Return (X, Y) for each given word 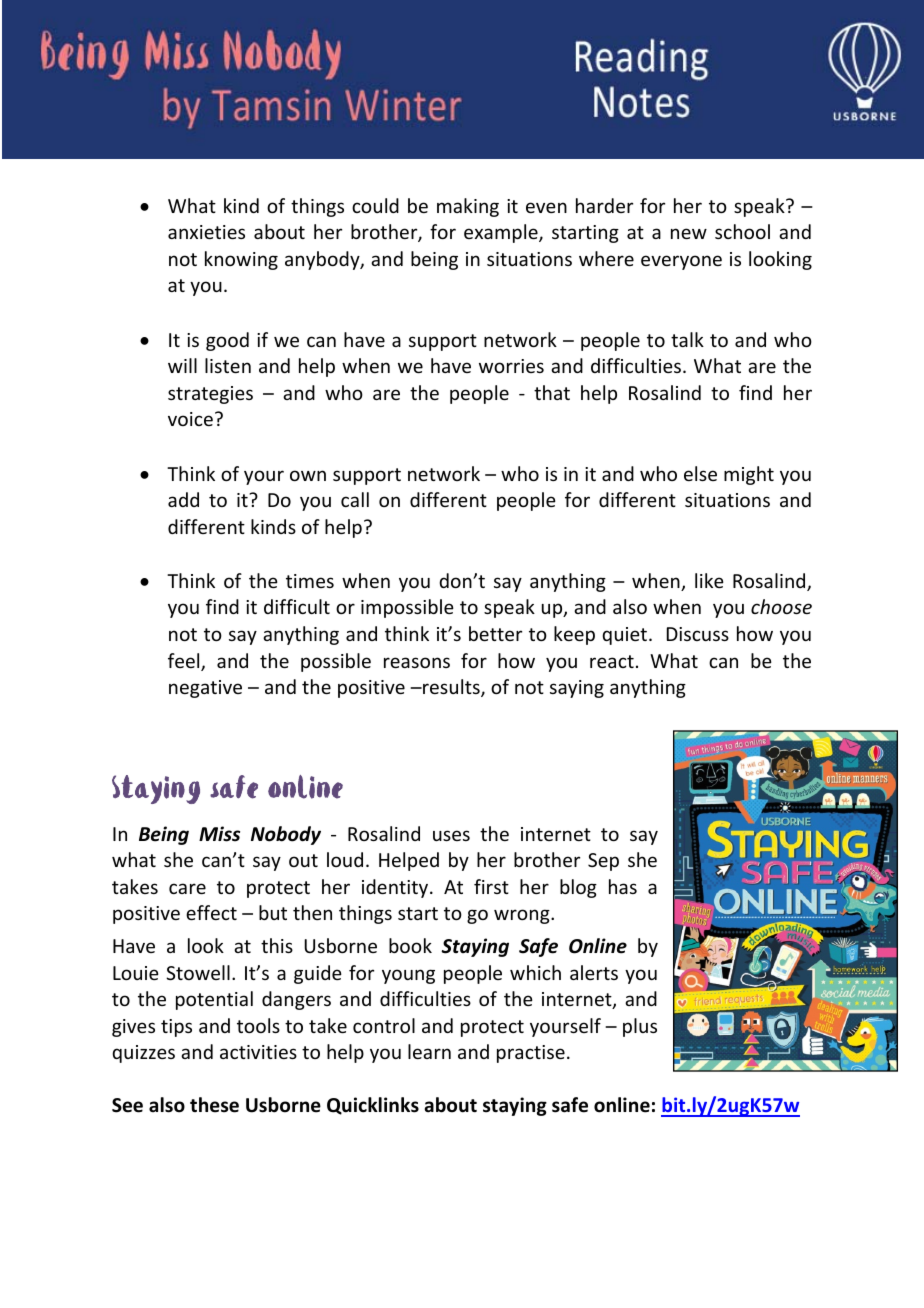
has (623, 886)
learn (429, 1051)
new (689, 233)
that (552, 392)
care (187, 888)
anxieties (206, 232)
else (700, 473)
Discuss (698, 634)
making (468, 207)
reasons (417, 662)
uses (451, 835)
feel (185, 662)
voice (190, 419)
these (214, 1105)
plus (640, 1027)
